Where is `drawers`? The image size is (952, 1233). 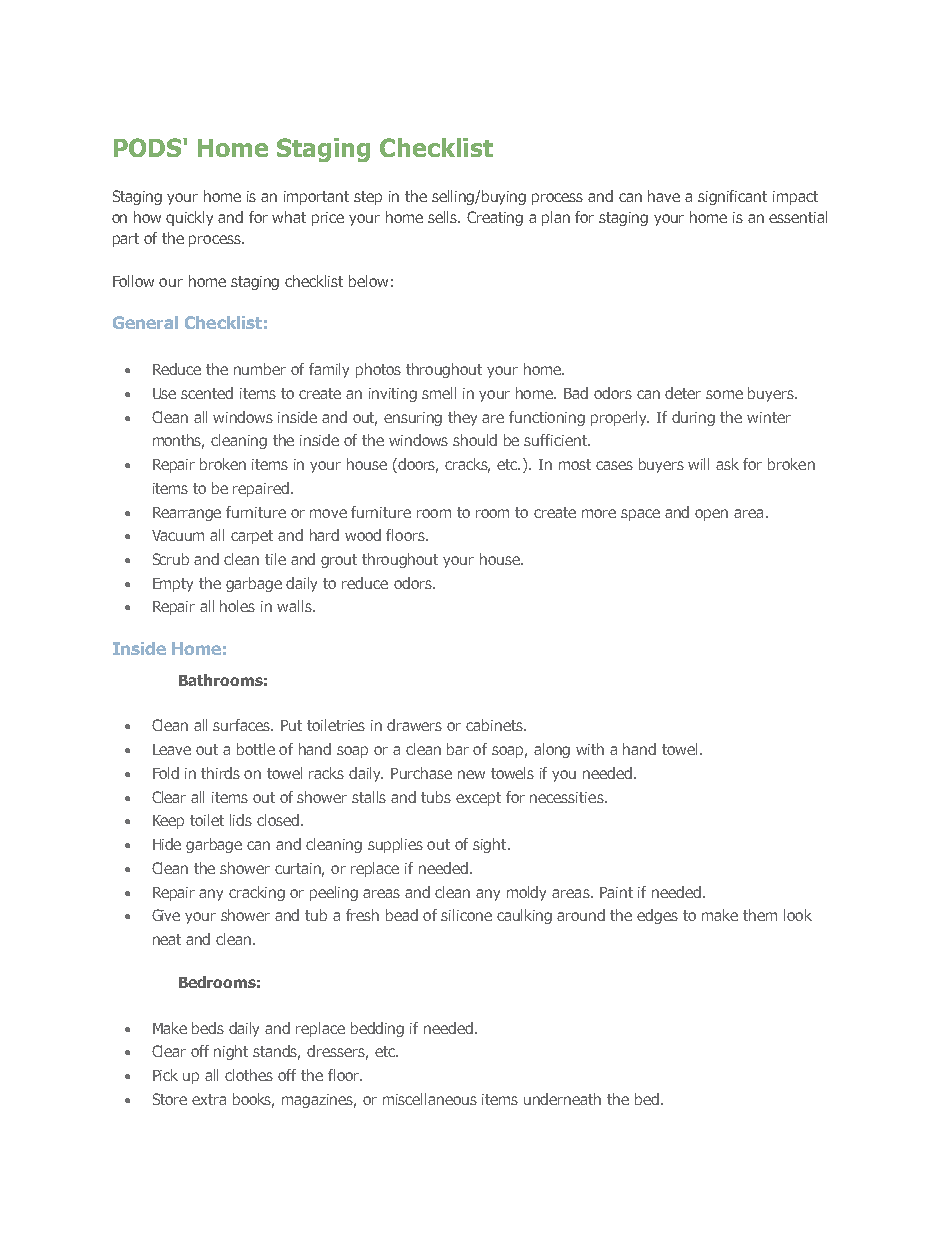 drawers is located at coordinates (414, 725).
